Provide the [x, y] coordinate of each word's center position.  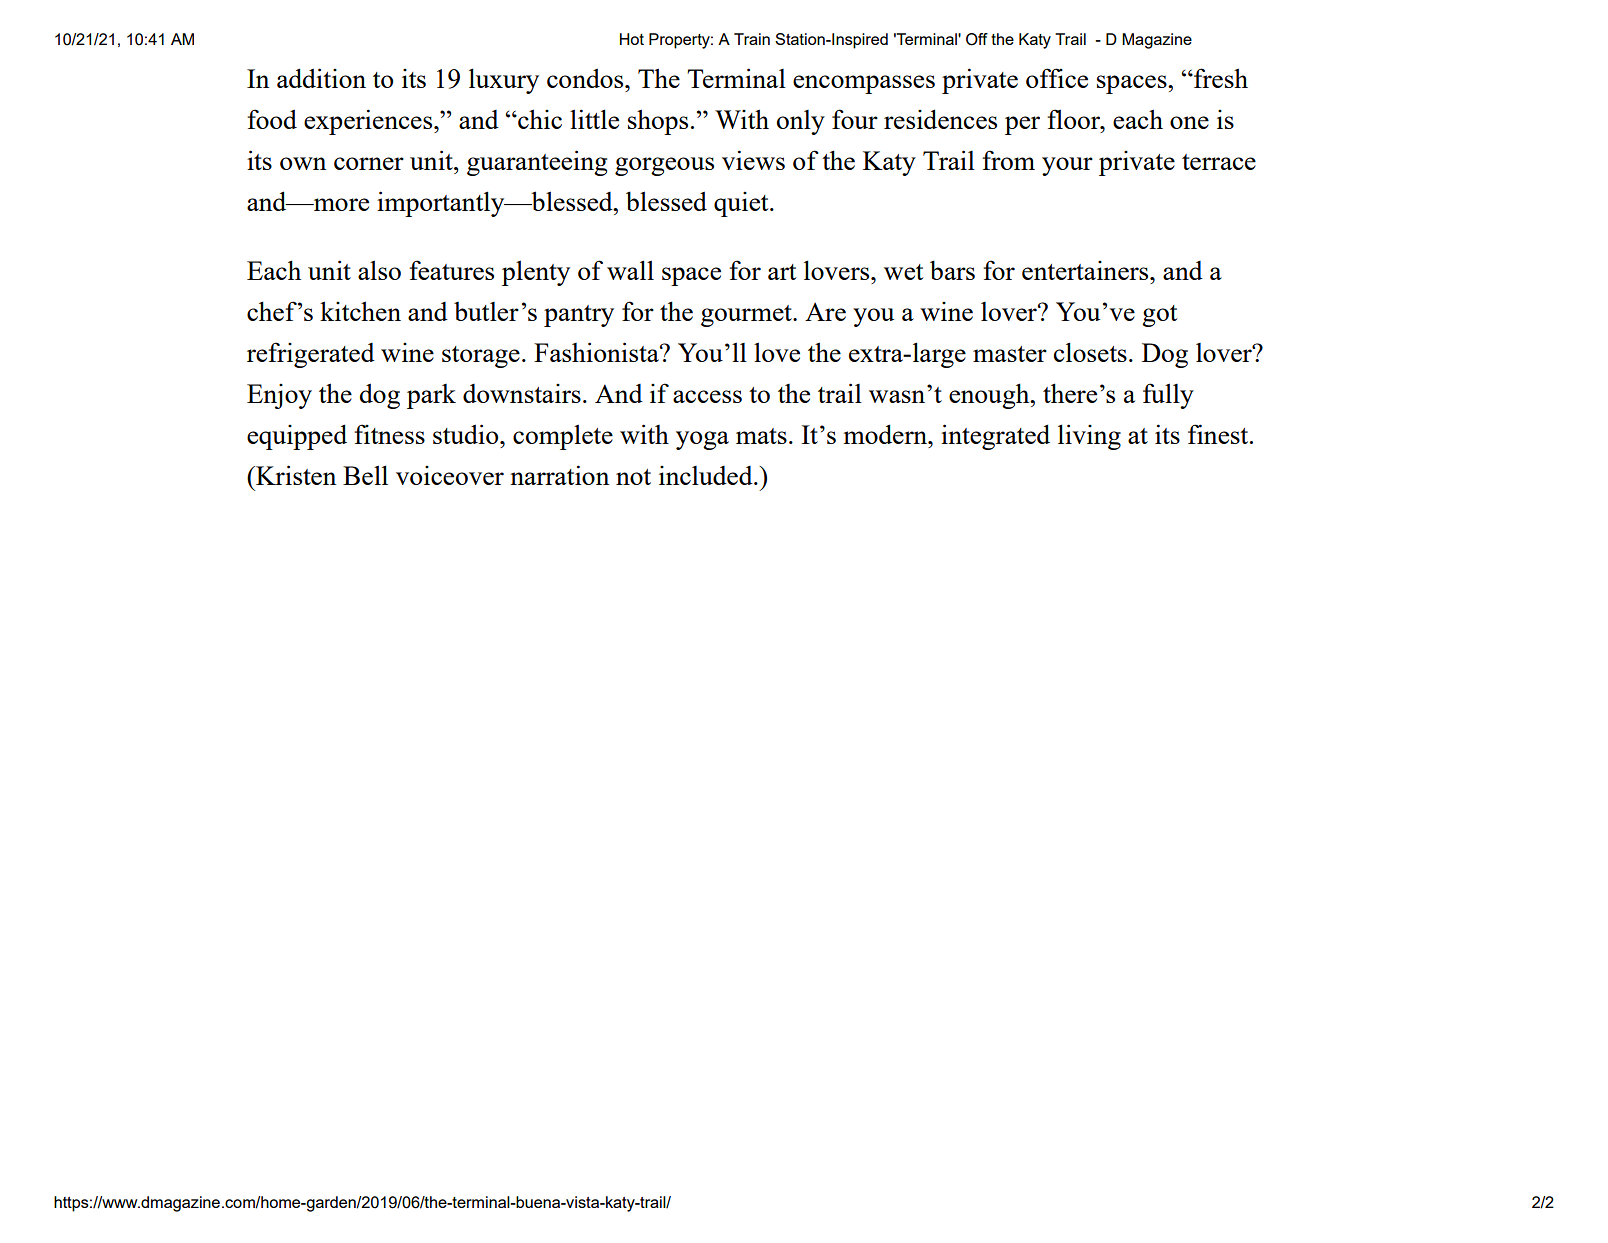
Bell [365, 475]
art [782, 272]
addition [321, 78]
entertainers [1086, 270]
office [1057, 78]
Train [752, 39]
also [379, 270]
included [707, 475]
